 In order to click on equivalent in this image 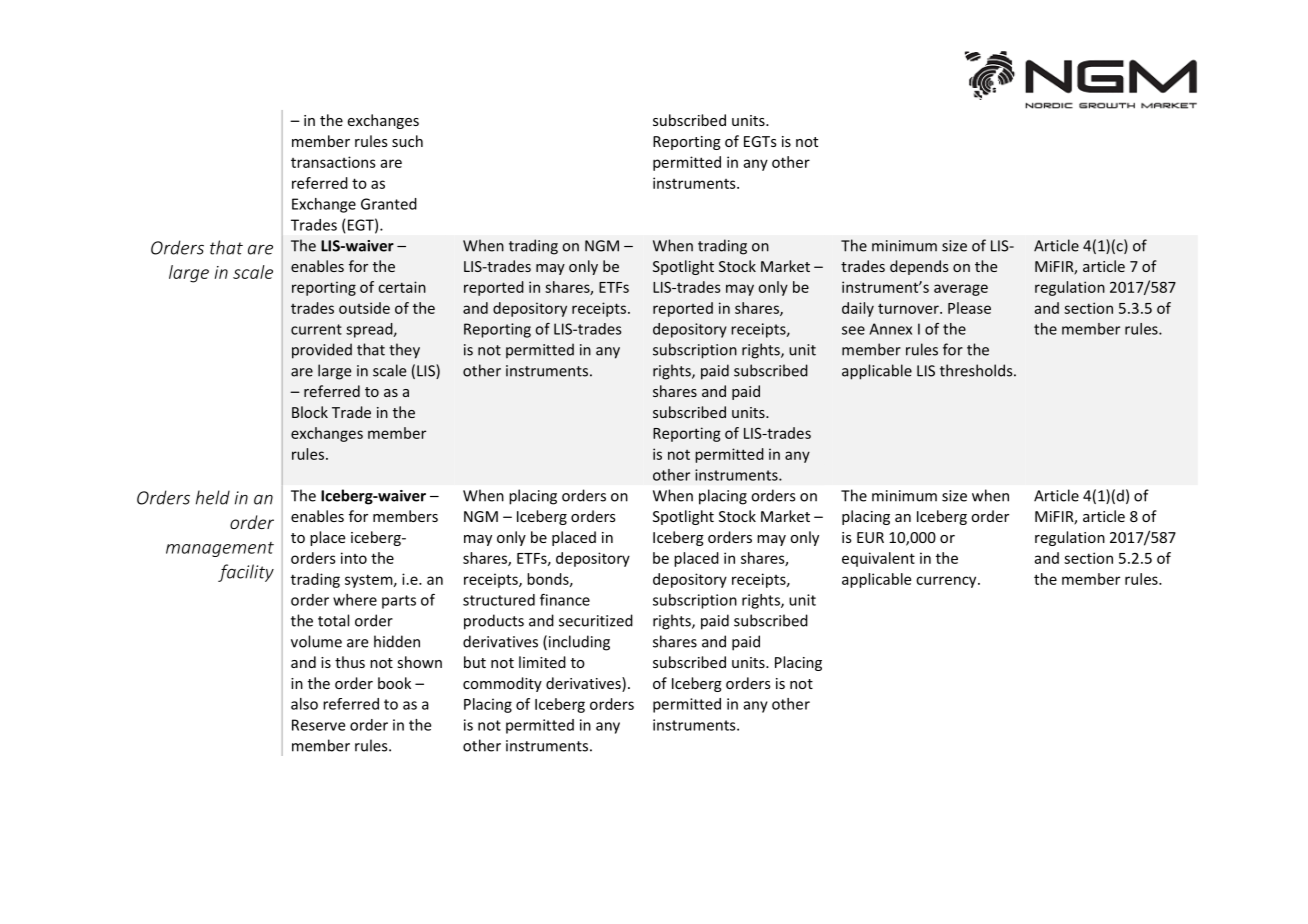, I will do `click(878, 559)`.
